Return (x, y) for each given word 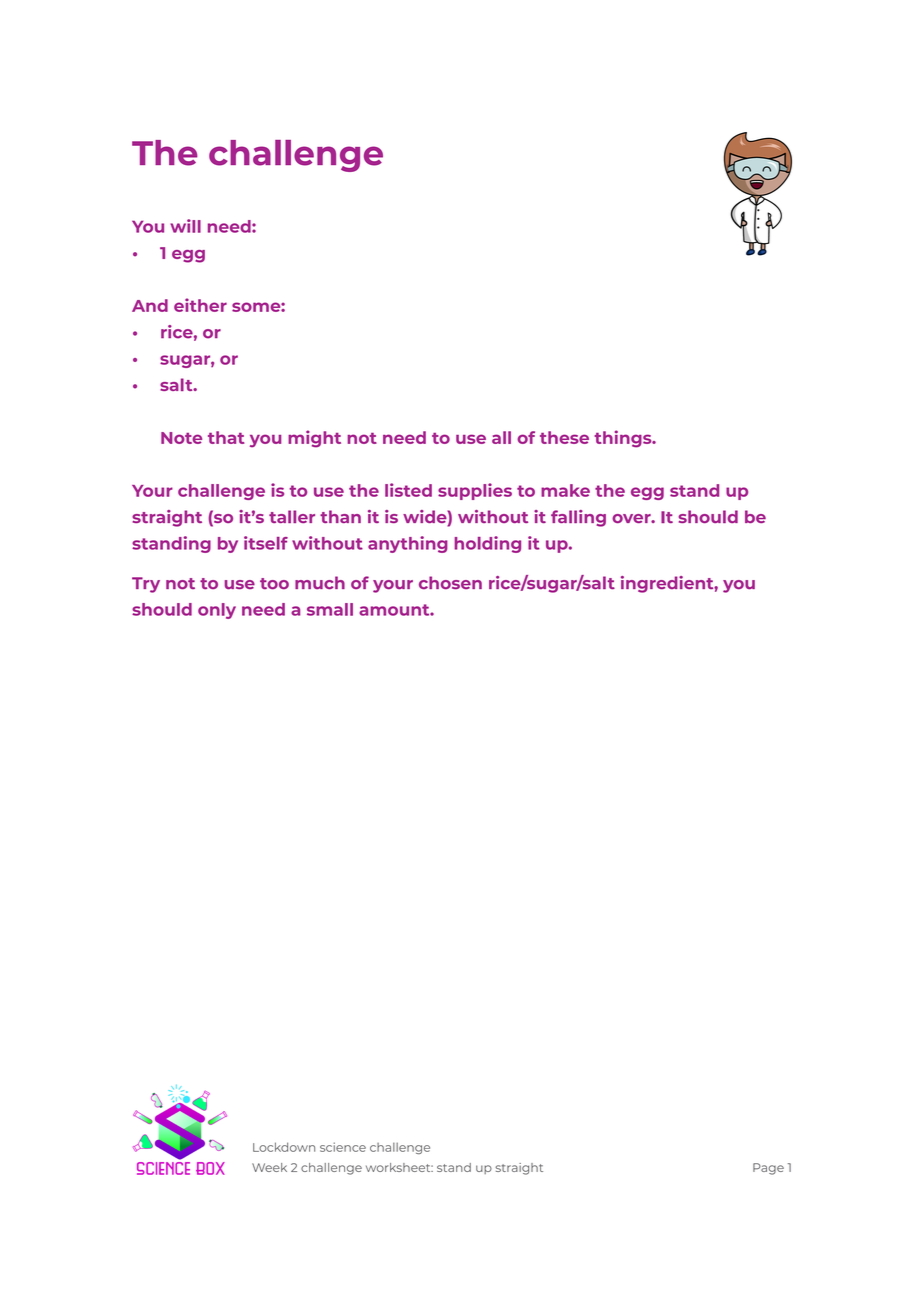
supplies (475, 491)
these (564, 437)
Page (768, 1169)
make (565, 490)
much (320, 582)
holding (487, 544)
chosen (450, 582)
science (343, 1147)
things (624, 439)
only (217, 611)
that (226, 437)
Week (269, 1167)
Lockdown (284, 1147)
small (330, 609)
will (185, 226)
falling (578, 518)
